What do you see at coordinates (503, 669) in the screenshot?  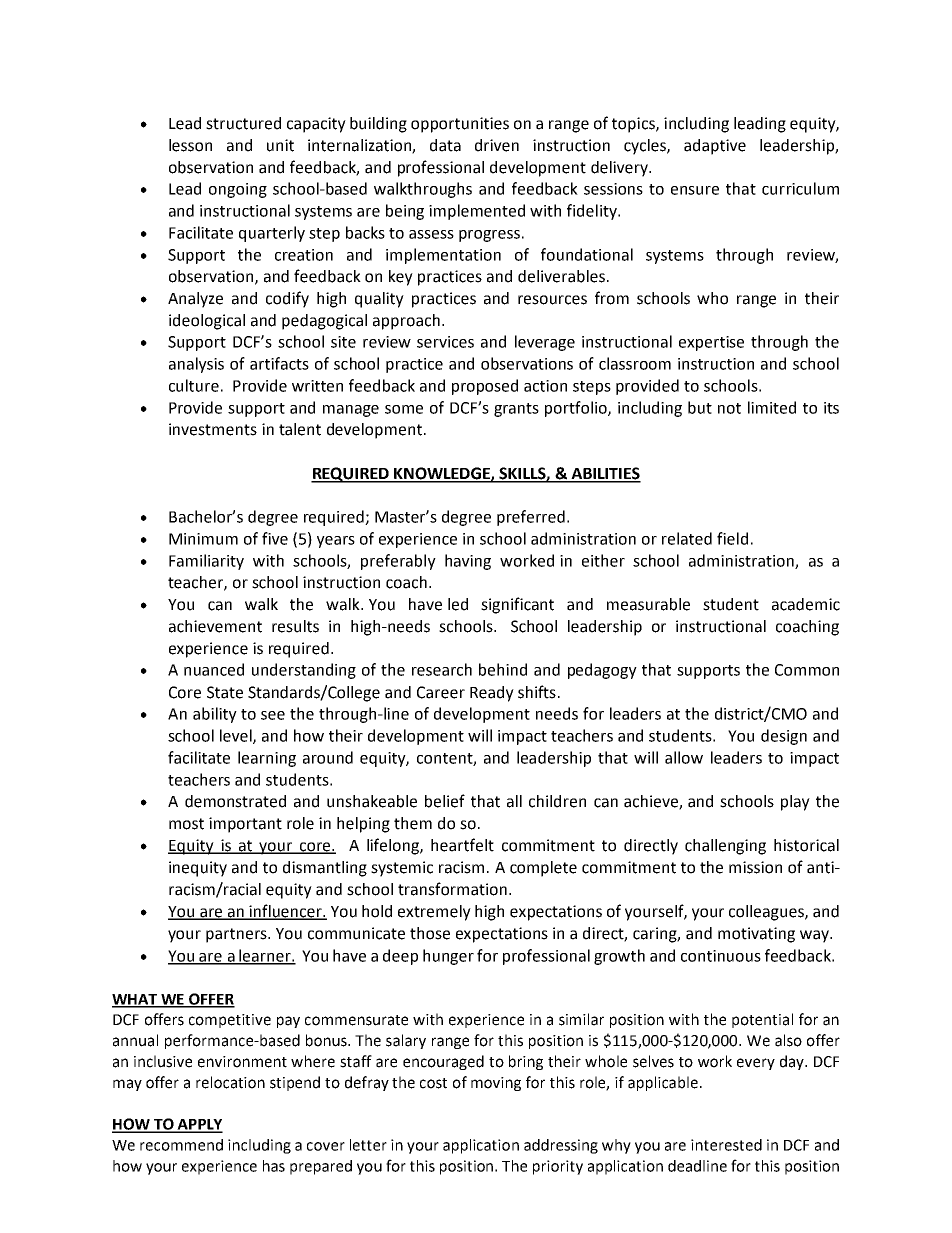 I see `behind` at bounding box center [503, 669].
